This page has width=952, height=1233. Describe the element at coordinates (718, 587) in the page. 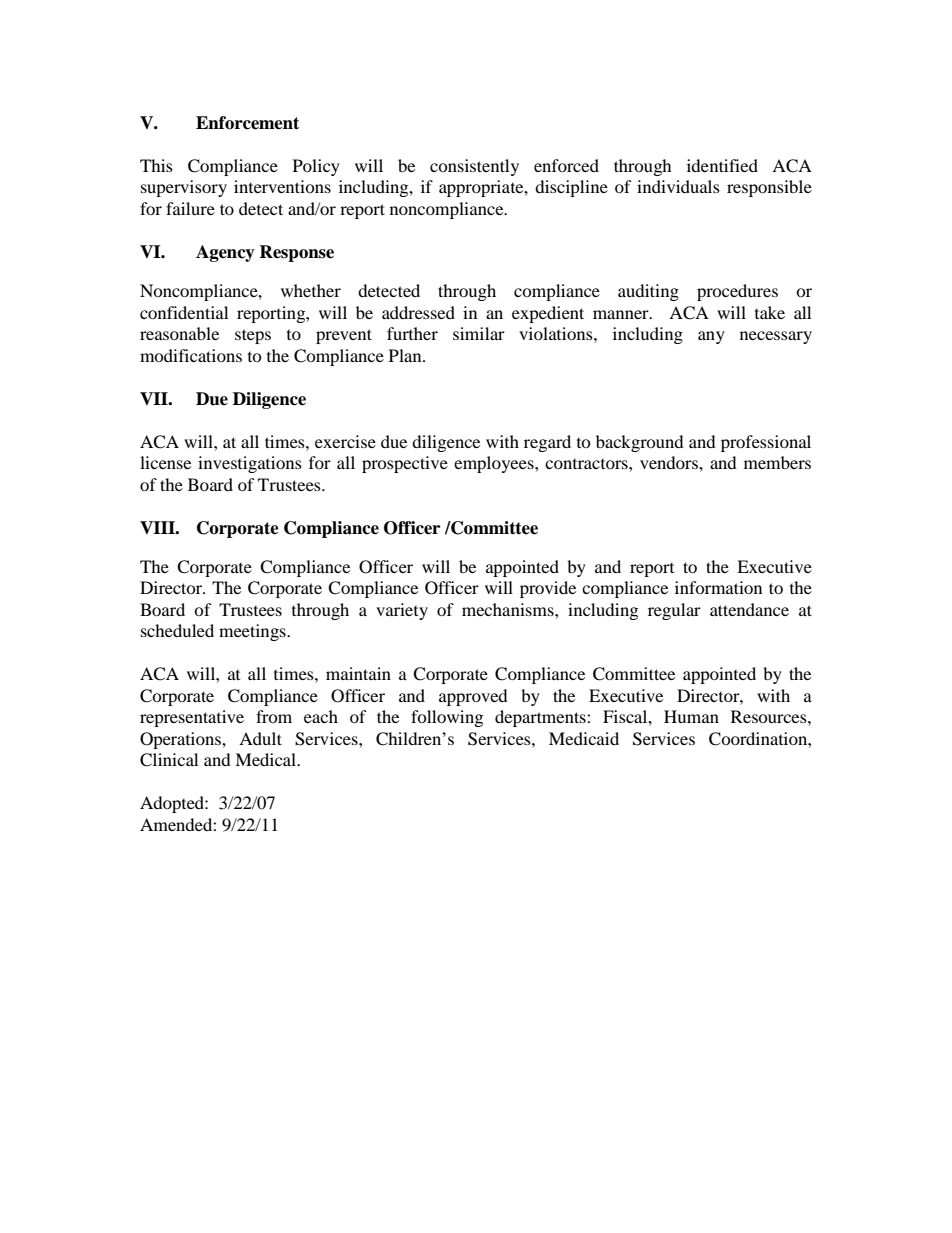

I see `information` at that location.
